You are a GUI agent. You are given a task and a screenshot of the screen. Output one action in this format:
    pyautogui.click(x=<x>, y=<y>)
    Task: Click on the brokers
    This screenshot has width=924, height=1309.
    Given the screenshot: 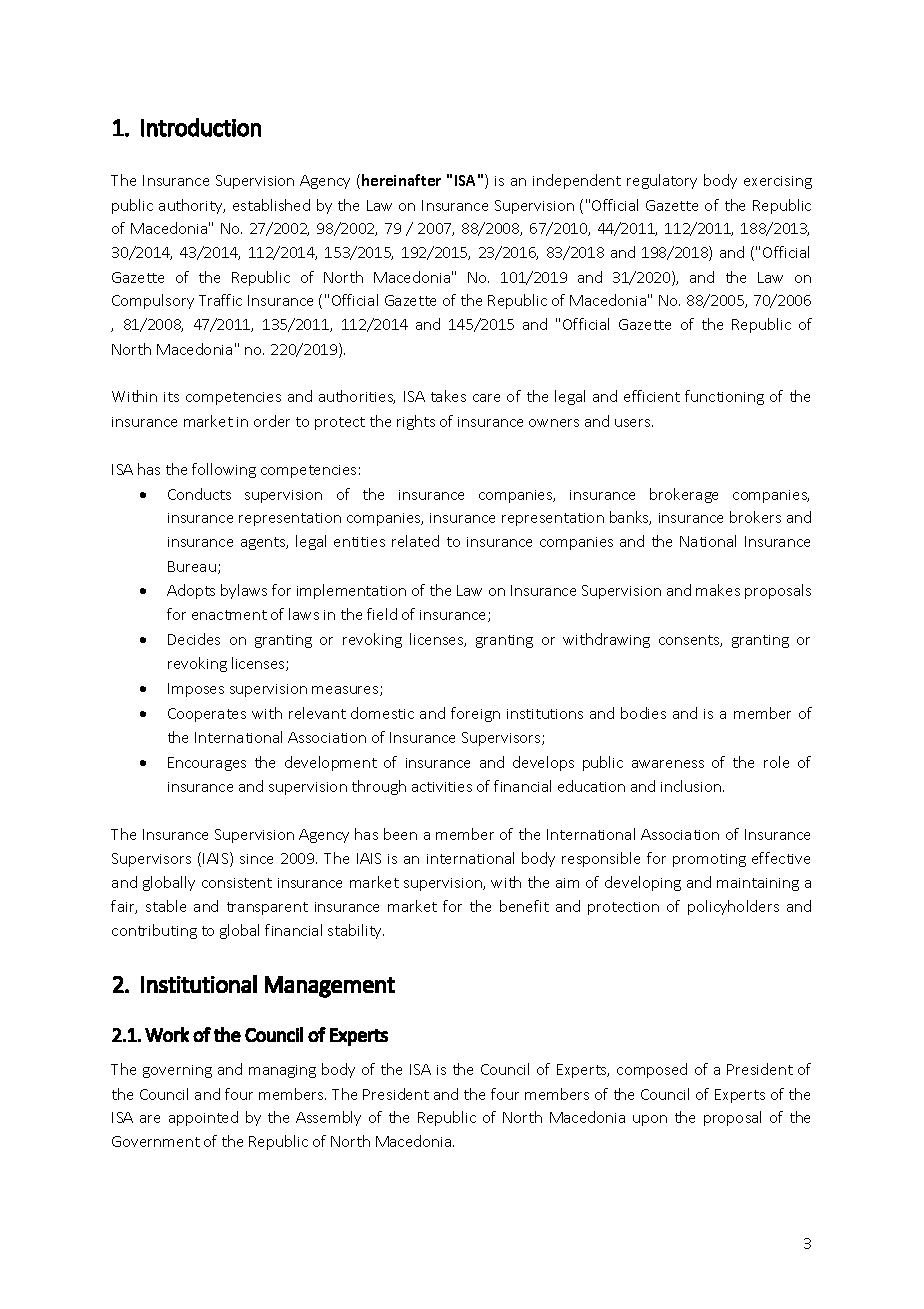 What is the action you would take?
    pyautogui.click(x=755, y=517)
